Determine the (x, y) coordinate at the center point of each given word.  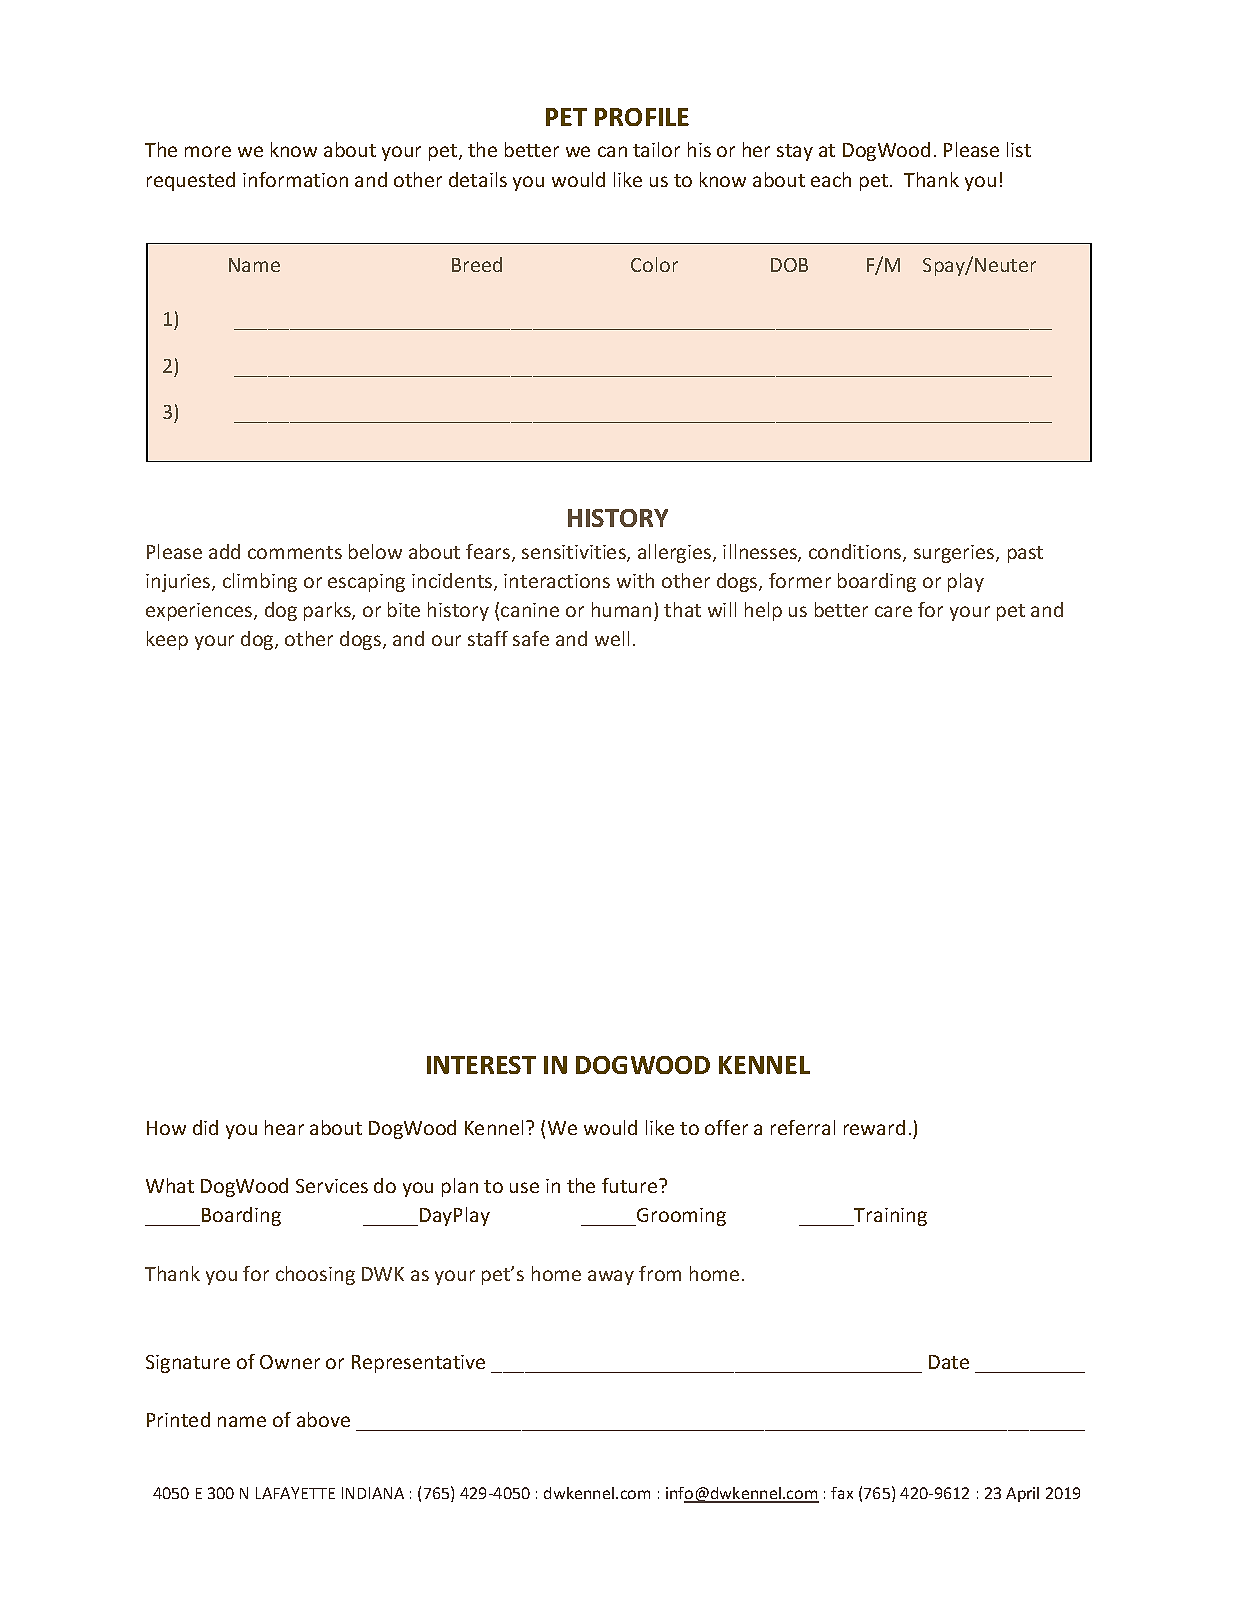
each (831, 179)
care (893, 611)
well (612, 638)
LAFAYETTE (295, 1493)
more (208, 151)
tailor (656, 149)
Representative (418, 1364)
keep (167, 640)
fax (842, 1493)
